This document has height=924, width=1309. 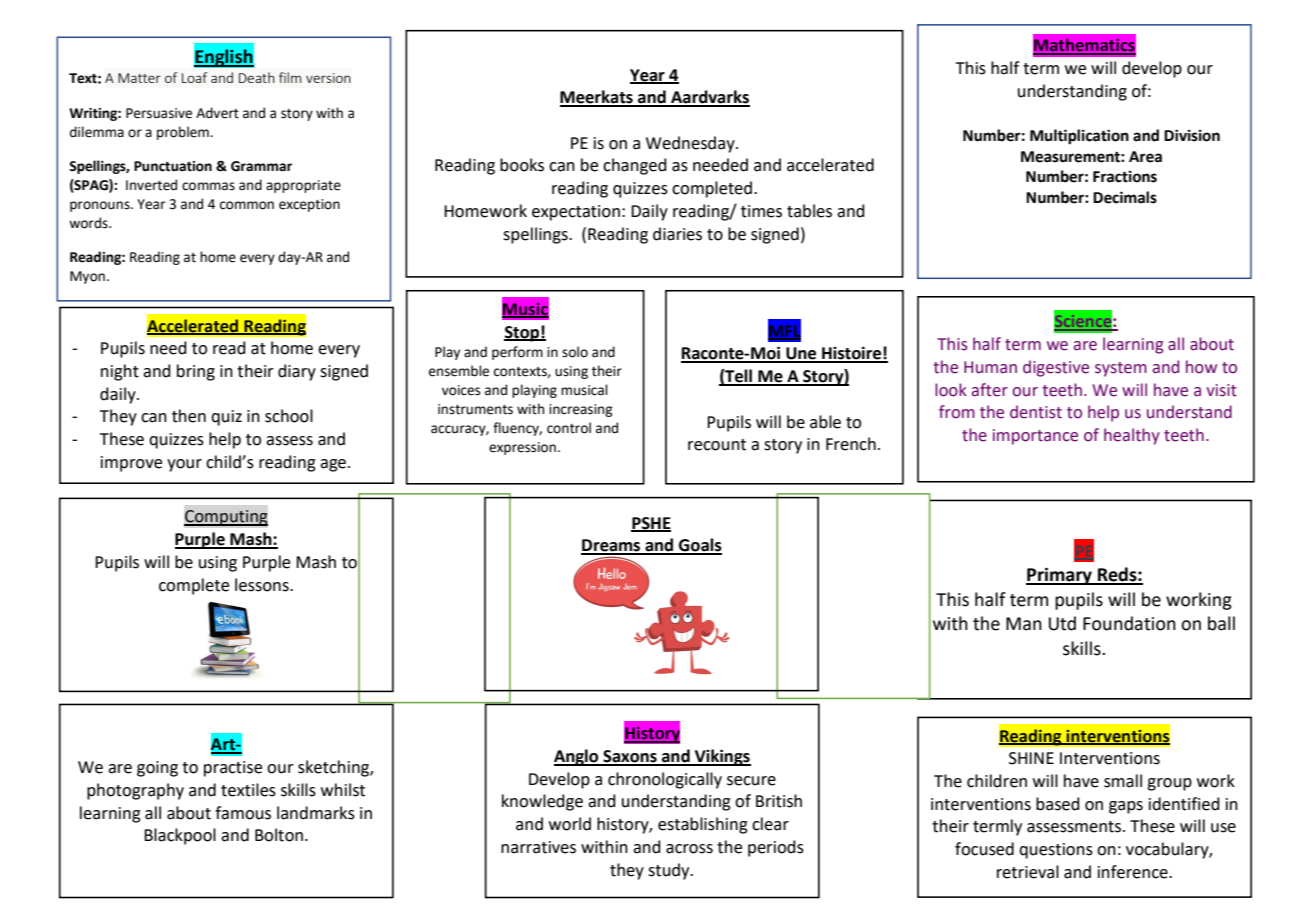 What do you see at coordinates (1079, 137) in the document?
I see `Multiplication` at bounding box center [1079, 137].
